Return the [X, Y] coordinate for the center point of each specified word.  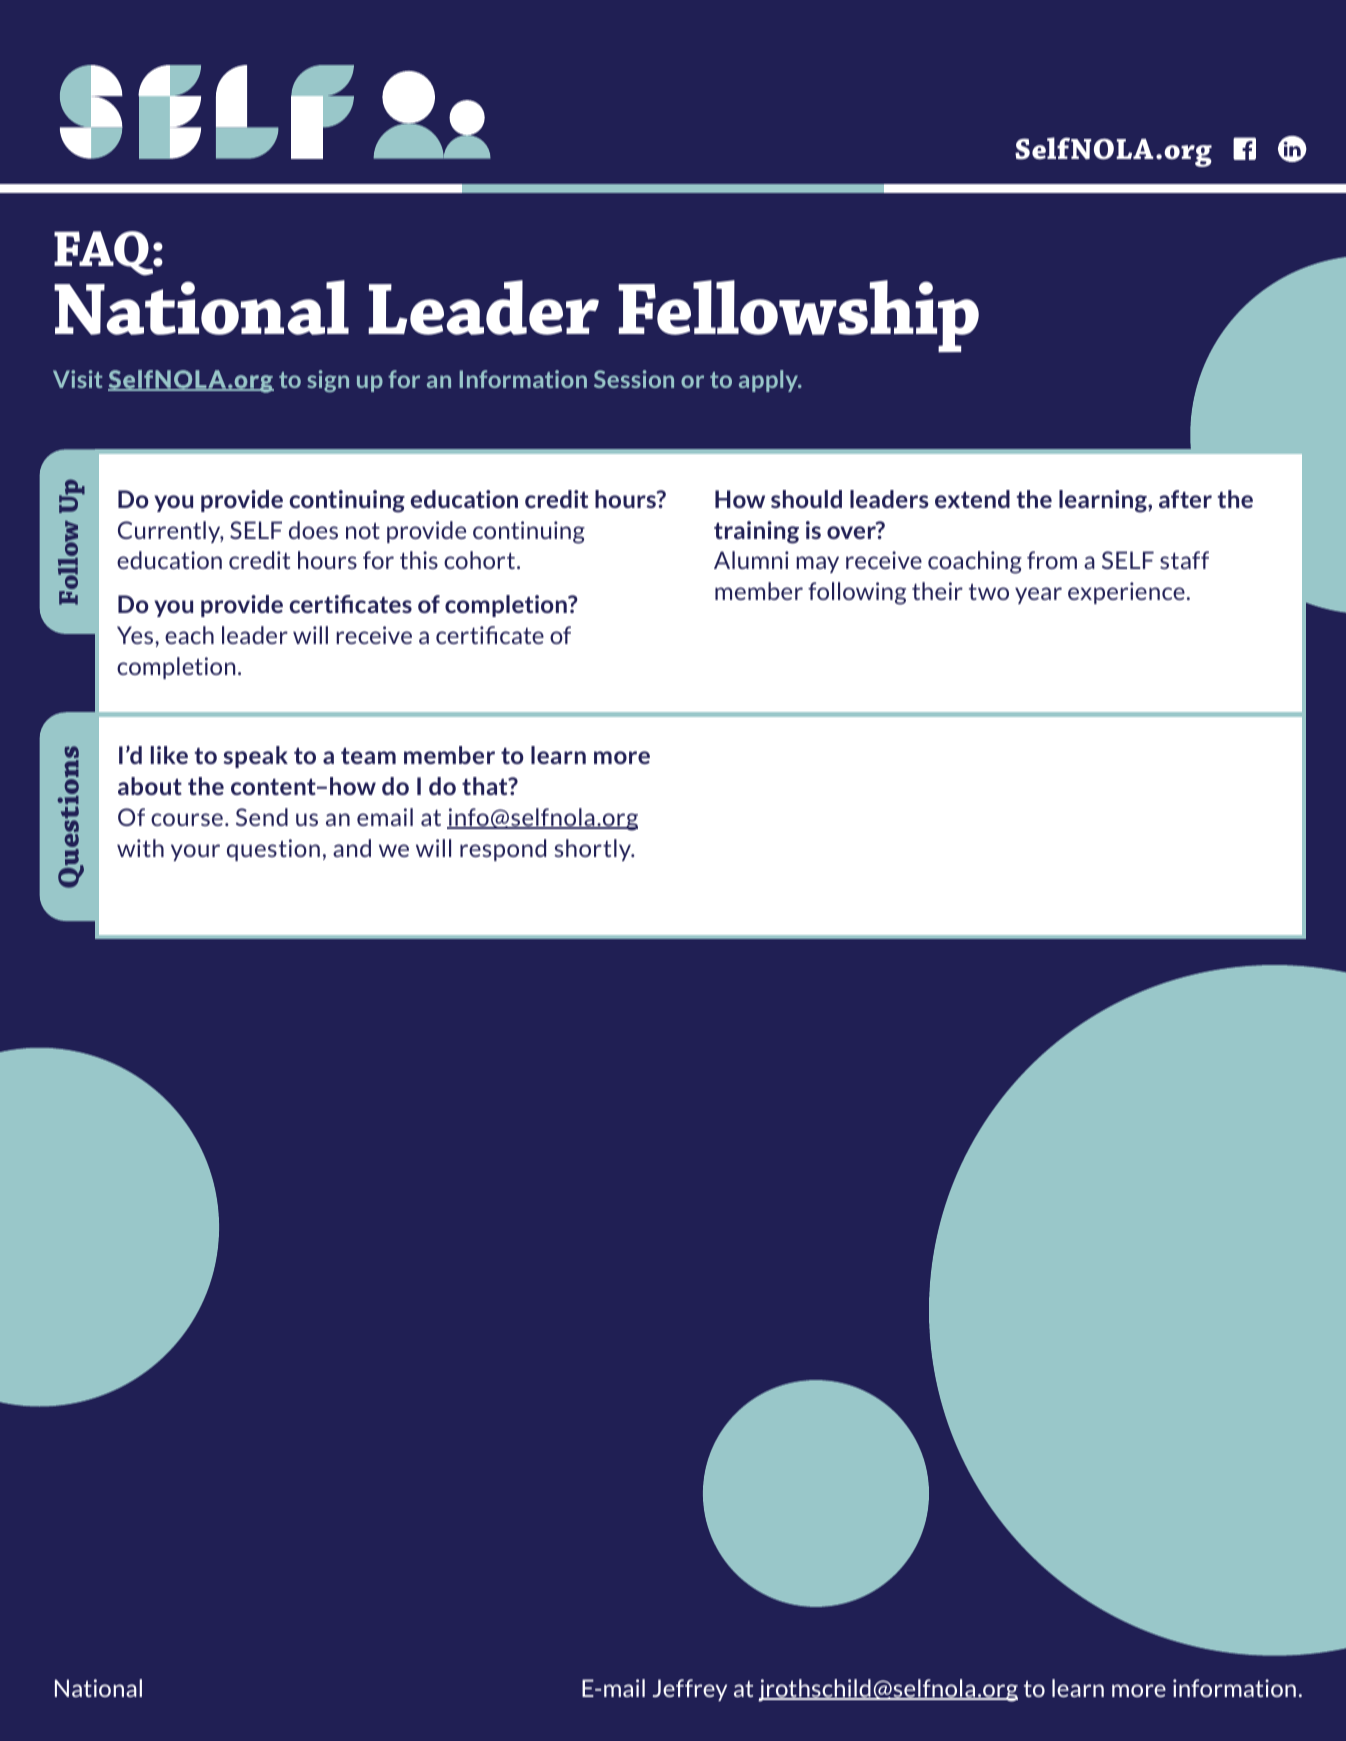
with [140, 848]
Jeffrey [690, 1690]
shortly [593, 850]
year [1038, 595]
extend [972, 499]
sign [328, 381]
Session [634, 379]
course [187, 819]
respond [503, 850]
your [195, 852]
